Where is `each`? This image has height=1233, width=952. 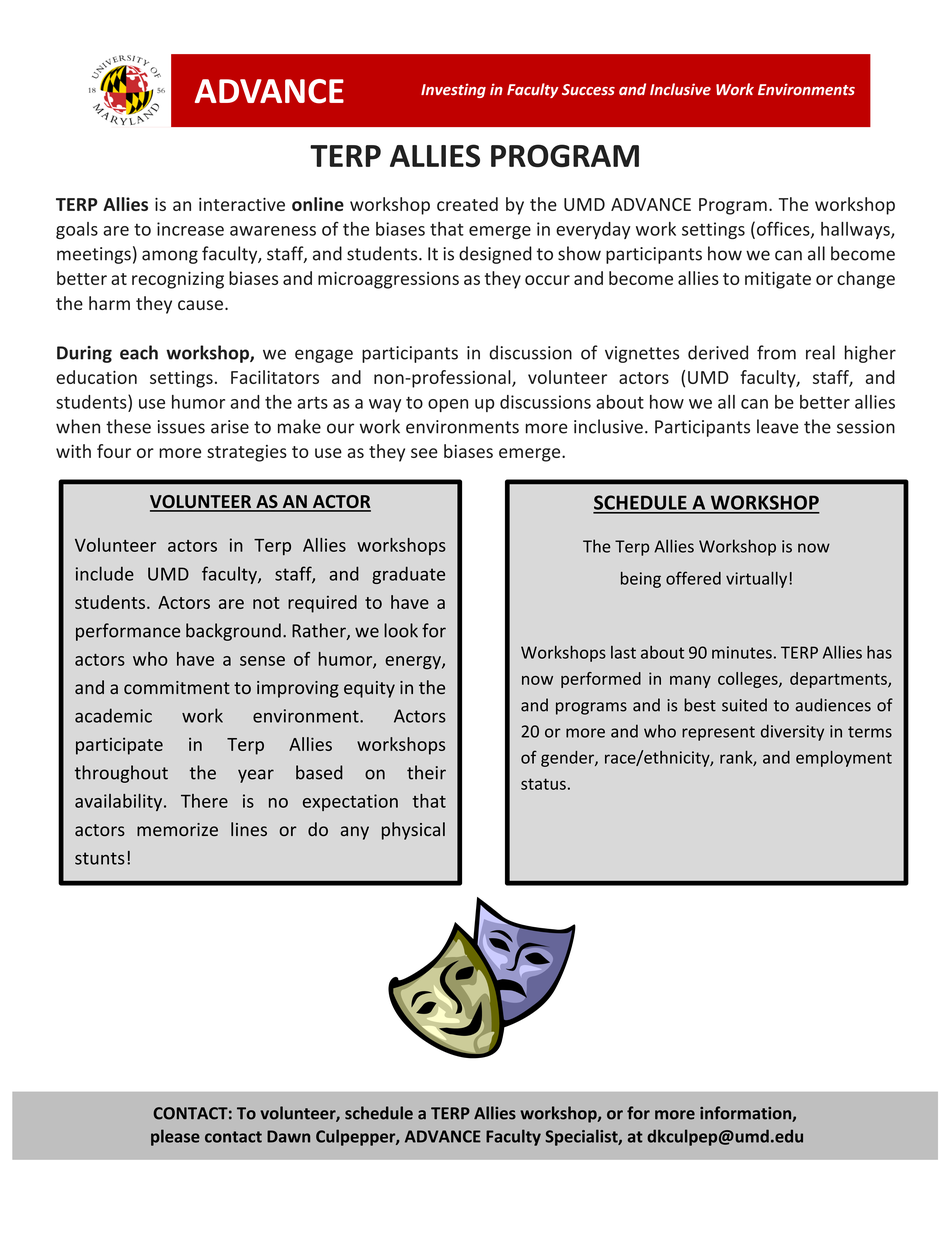
each is located at coordinates (139, 352).
